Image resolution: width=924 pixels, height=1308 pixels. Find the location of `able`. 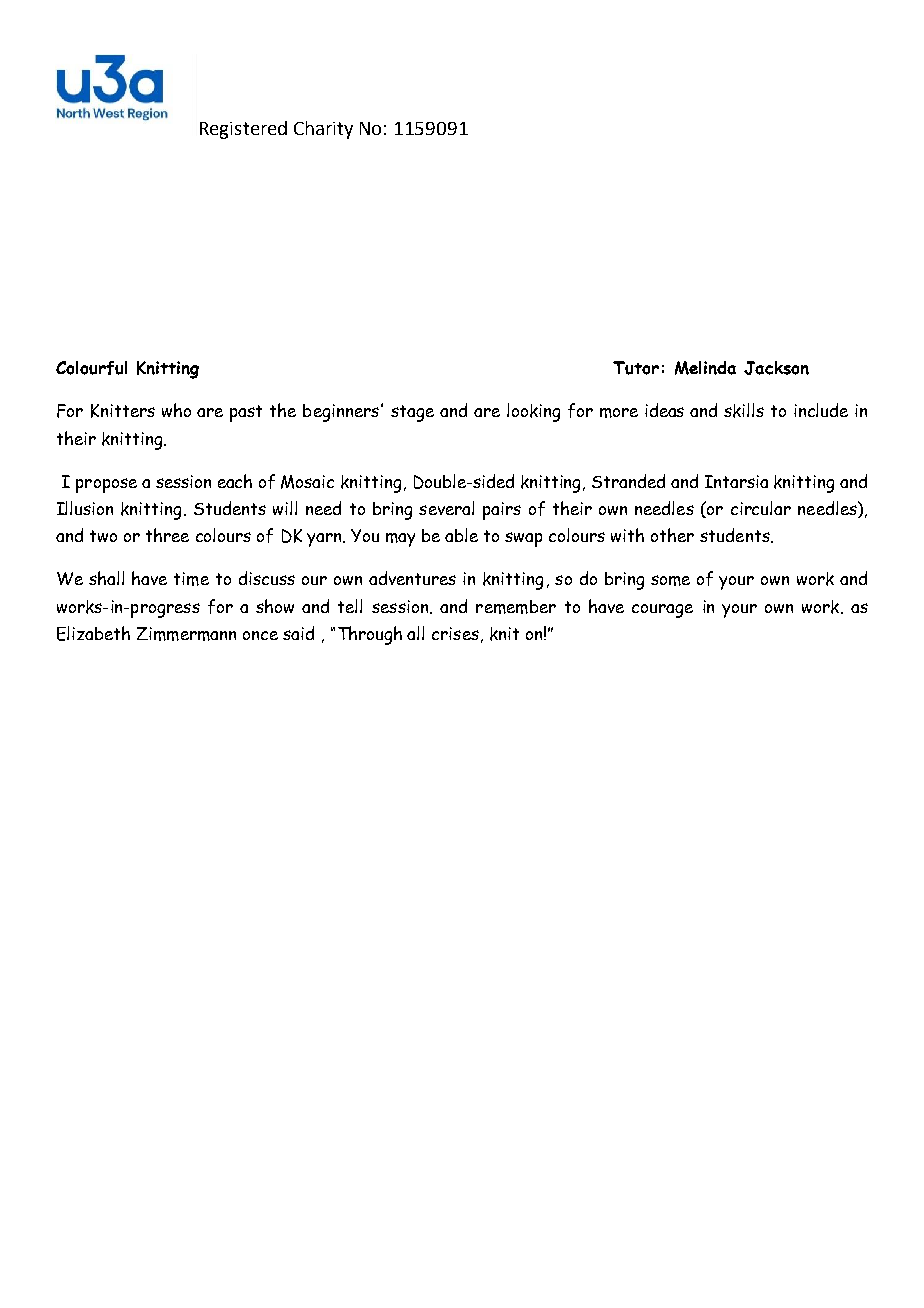

able is located at coordinates (461, 535).
